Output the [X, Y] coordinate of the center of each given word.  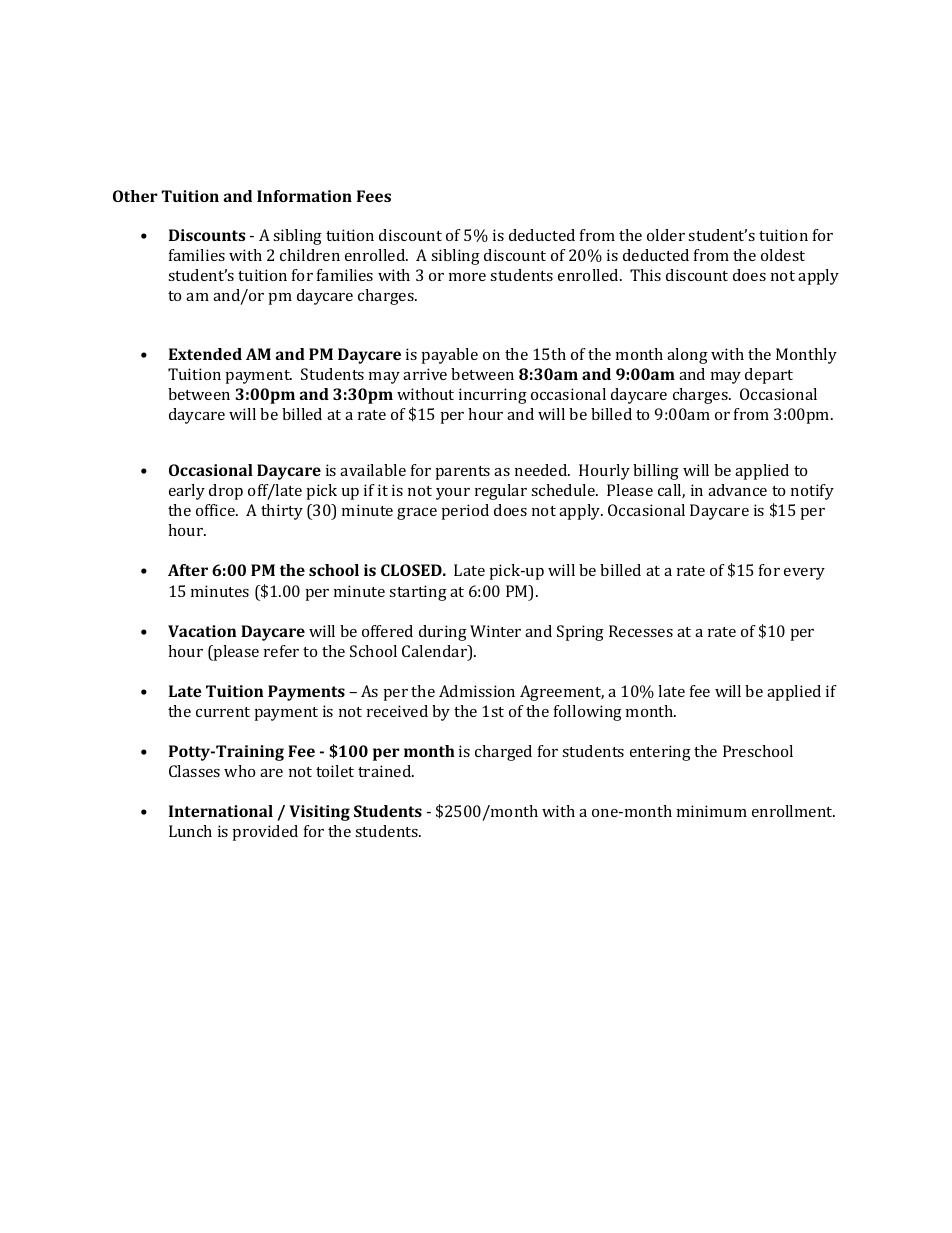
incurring [493, 396]
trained [386, 771]
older [666, 235]
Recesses [641, 631]
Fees [374, 196]
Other [135, 196]
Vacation [202, 631]
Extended [205, 354]
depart [769, 376]
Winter [495, 631]
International [221, 811]
